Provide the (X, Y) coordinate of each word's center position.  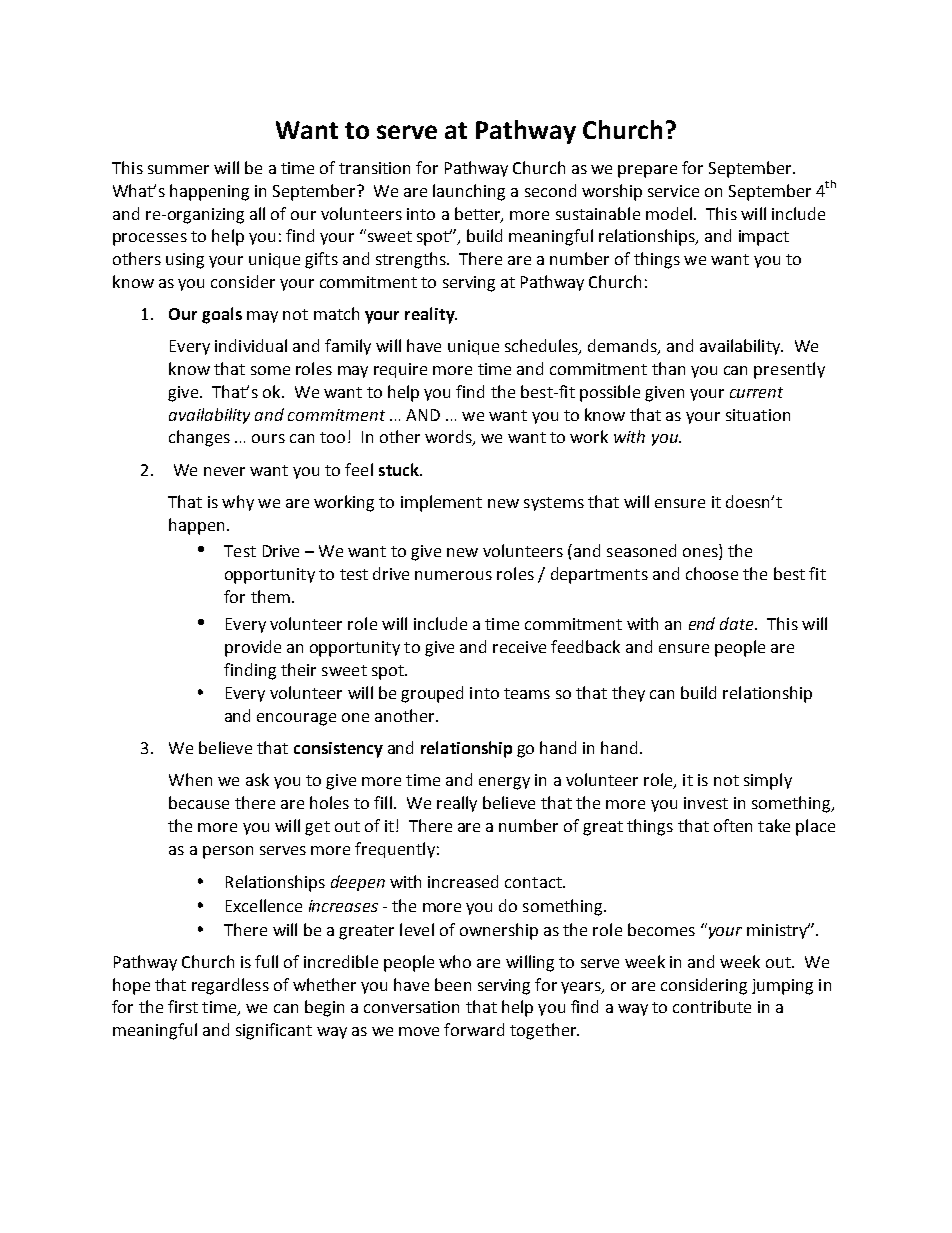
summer (178, 169)
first (183, 1006)
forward (474, 1029)
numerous (453, 575)
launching (469, 192)
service (673, 191)
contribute (712, 1006)
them (270, 596)
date (738, 623)
